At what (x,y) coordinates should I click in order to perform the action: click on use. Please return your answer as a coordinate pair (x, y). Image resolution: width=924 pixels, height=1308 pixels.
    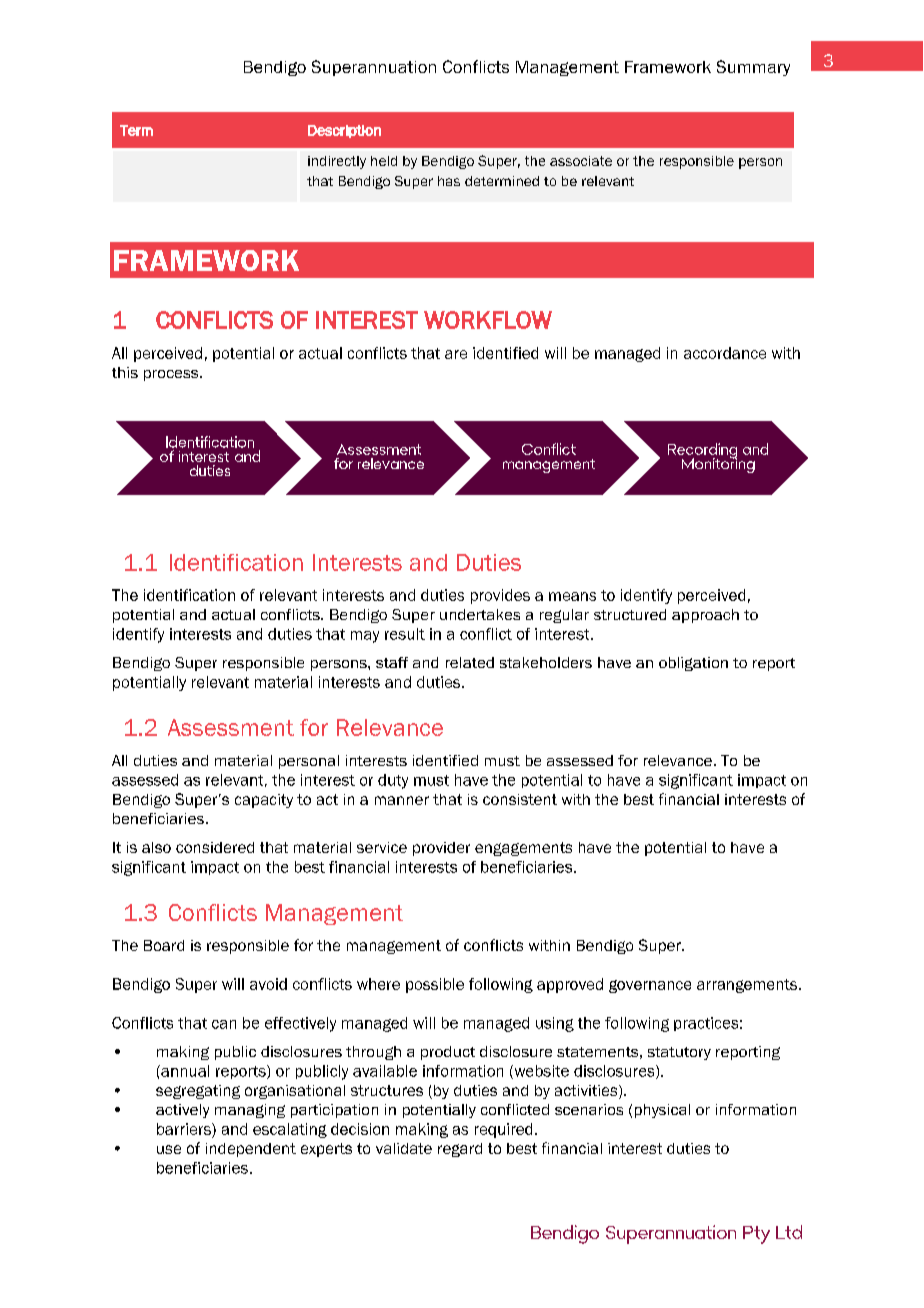
    Looking at the image, I should click on (169, 1149).
